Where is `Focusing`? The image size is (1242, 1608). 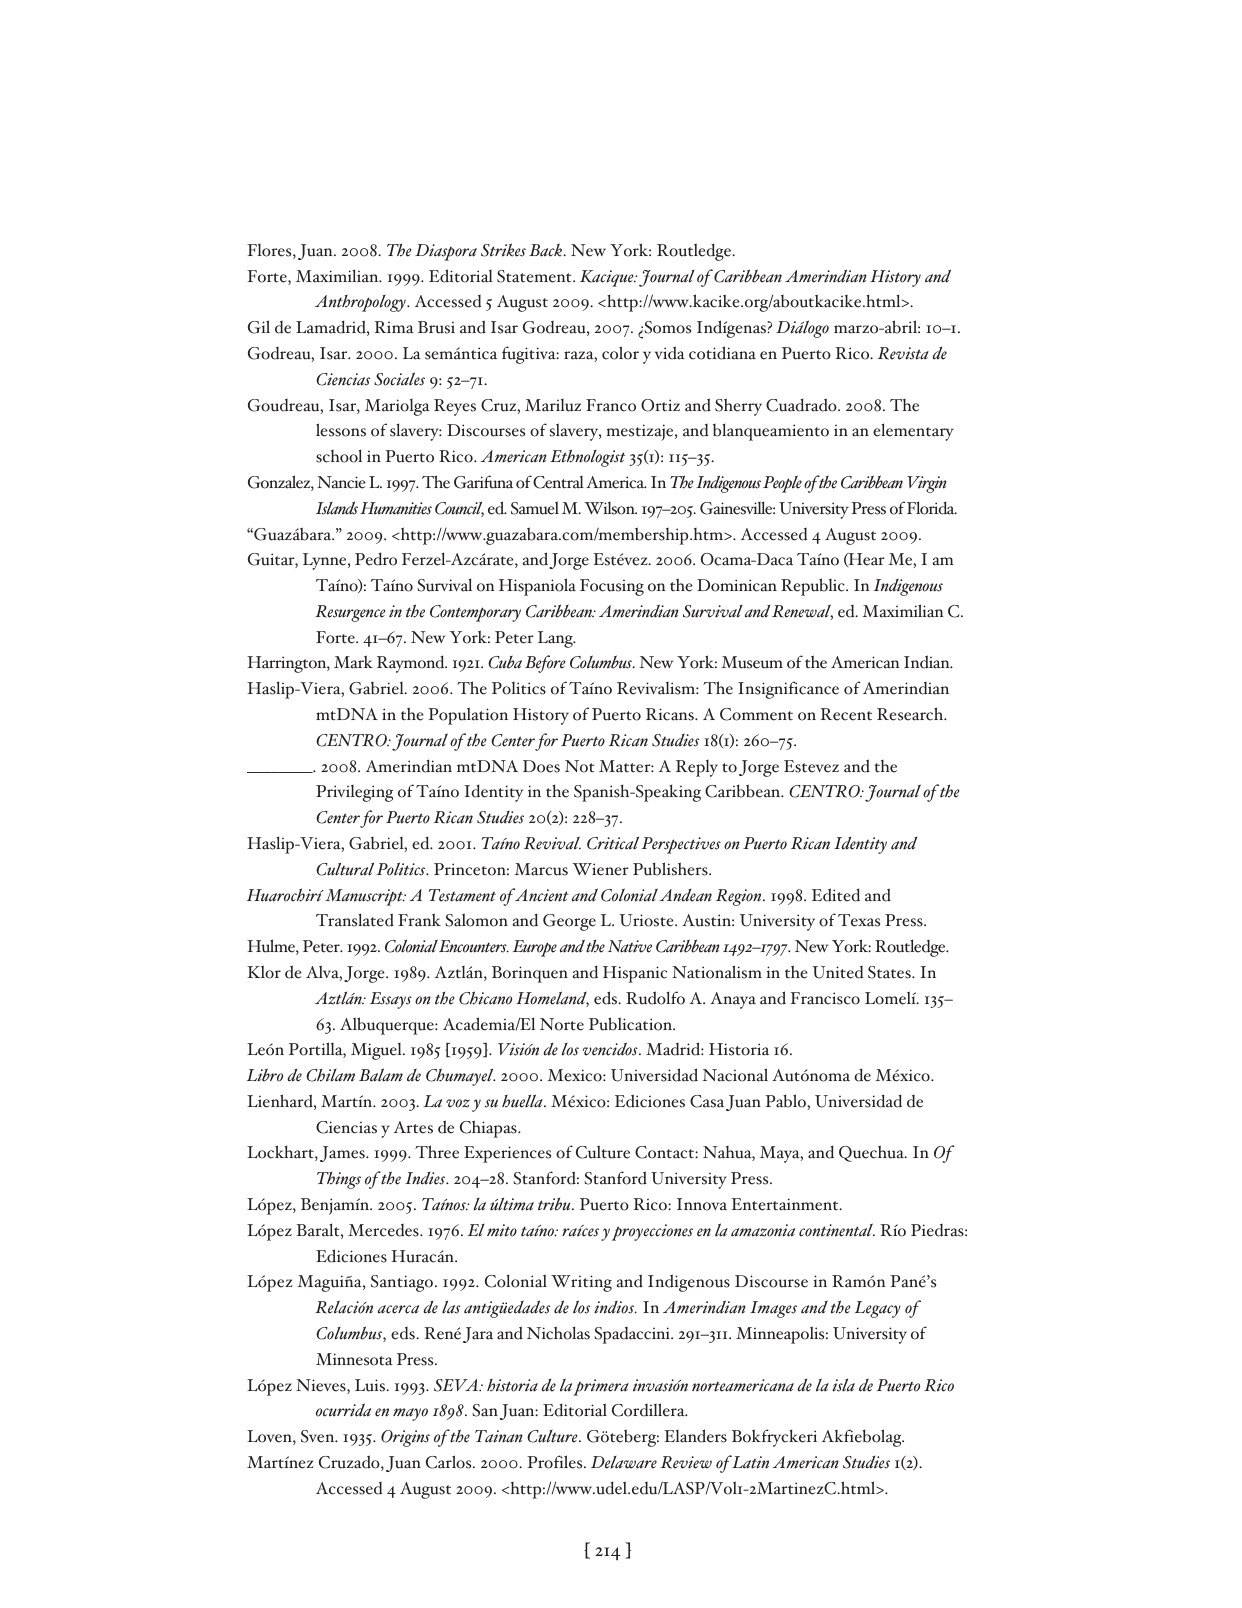
Focusing is located at coordinates (612, 587).
